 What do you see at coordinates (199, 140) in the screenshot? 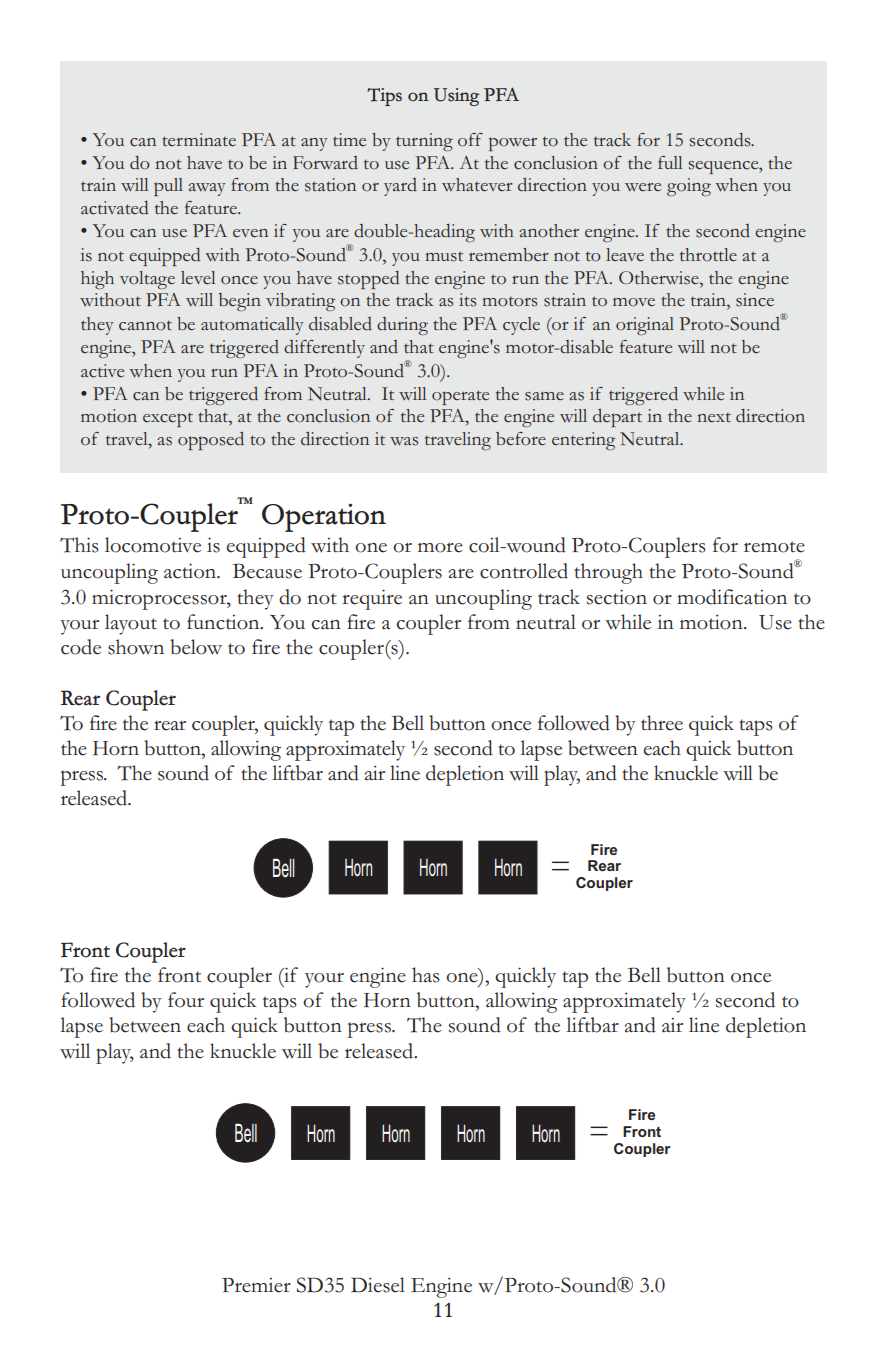
I see `terminate` at bounding box center [199, 140].
